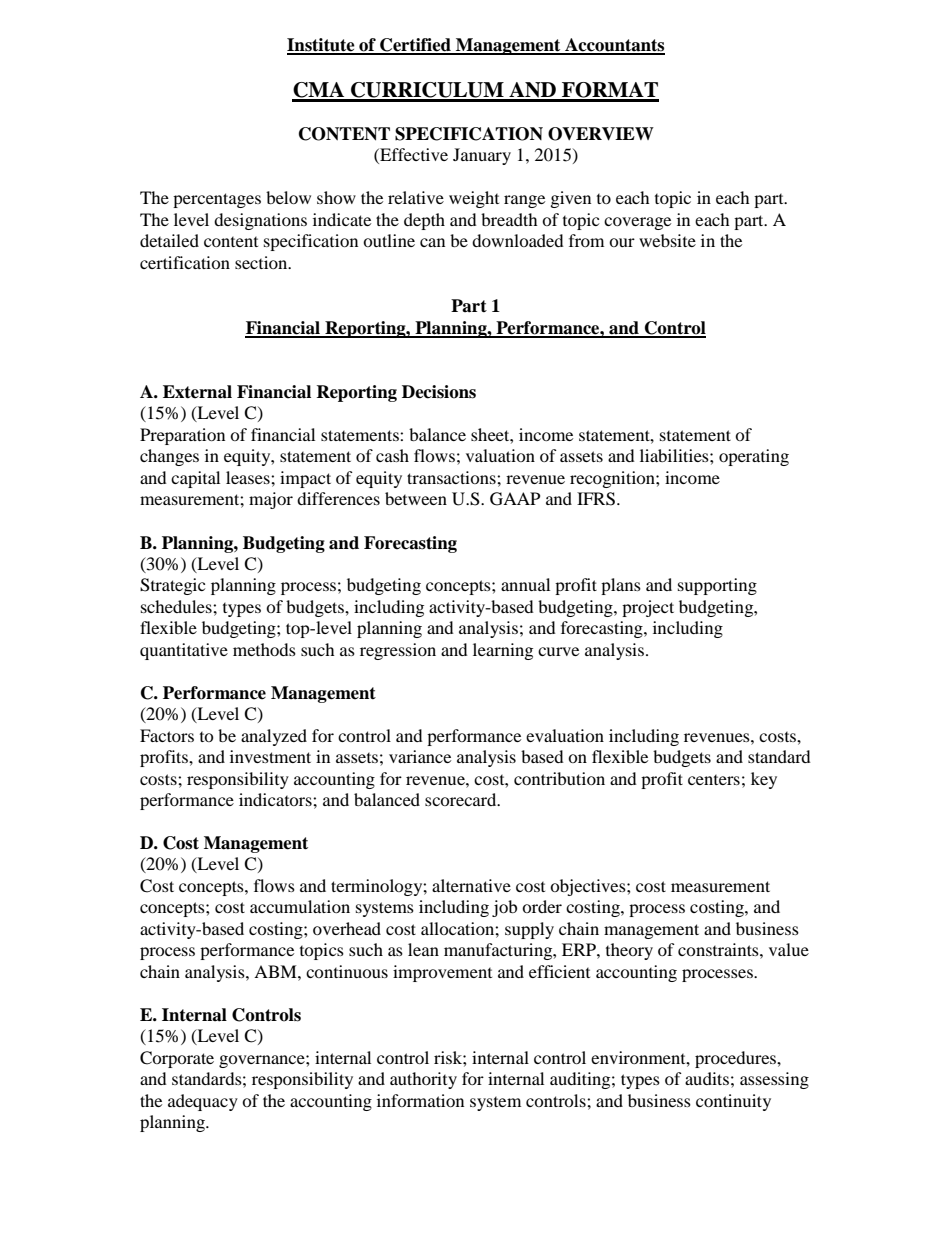 Image resolution: width=952 pixels, height=1233 pixels. Describe the element at coordinates (614, 46) in the image. I see `Accountants` at that location.
